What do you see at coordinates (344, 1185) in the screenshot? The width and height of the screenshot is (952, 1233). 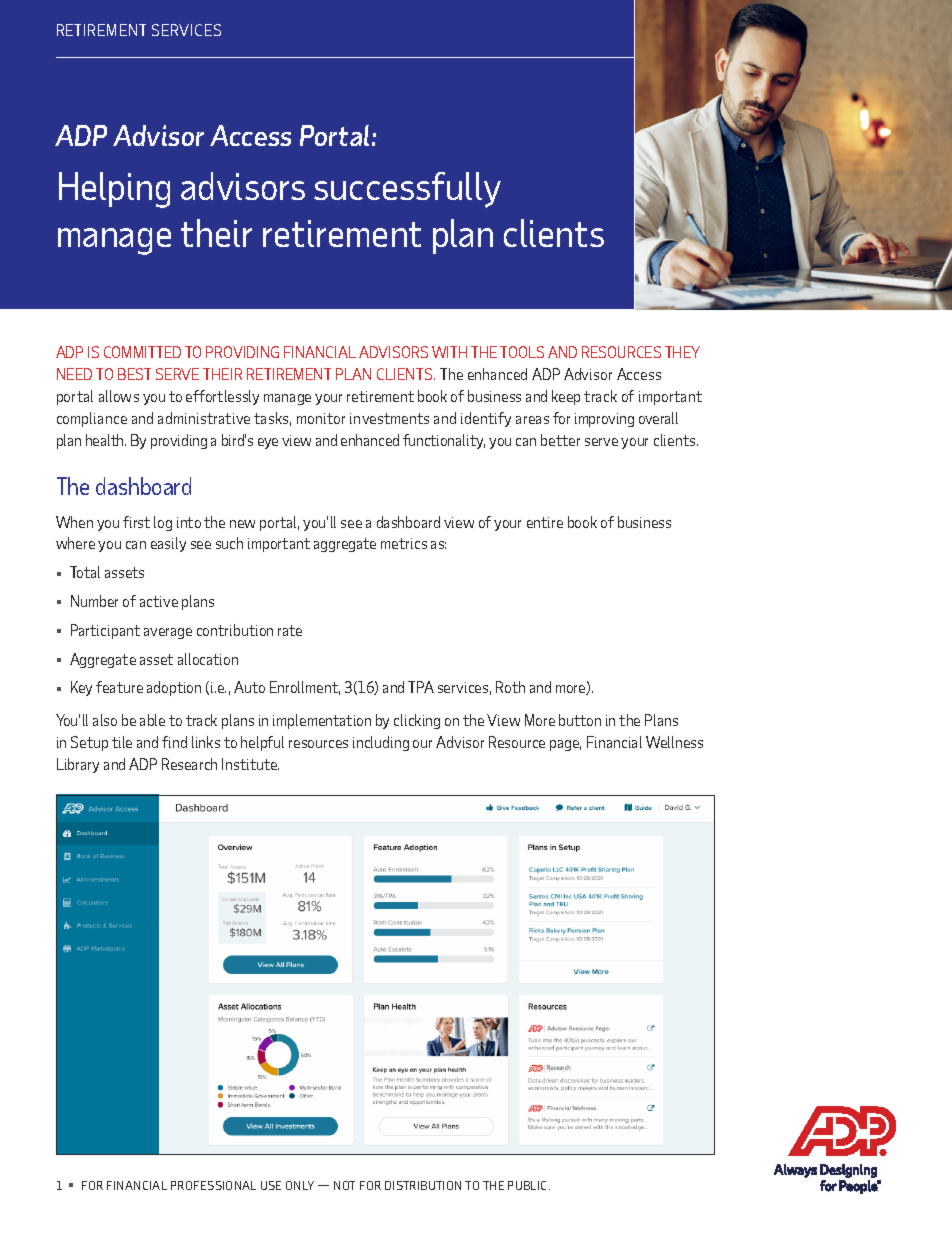 I see `NOT` at bounding box center [344, 1185].
